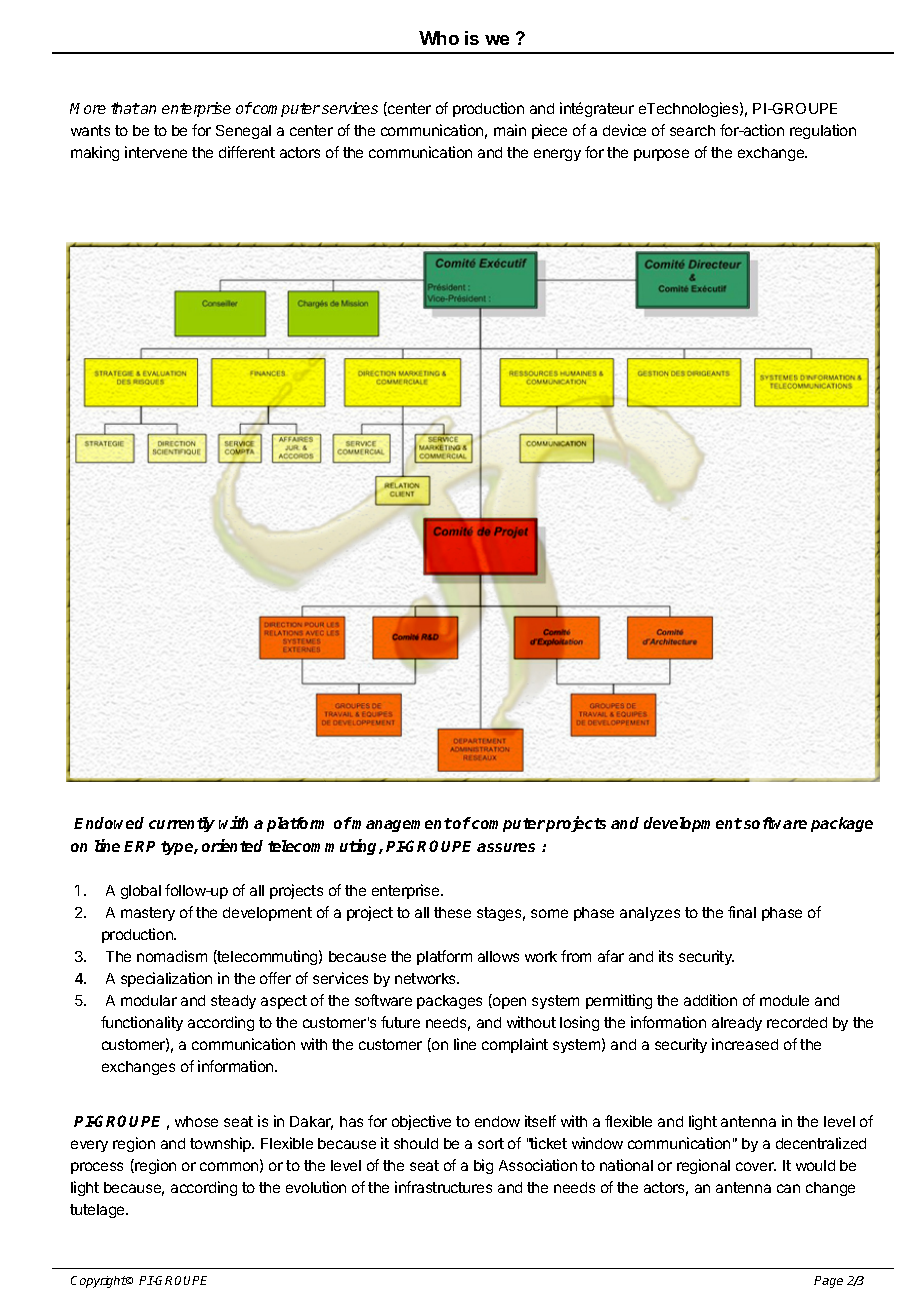 Image resolution: width=924 pixels, height=1308 pixels. What do you see at coordinates (742, 912) in the screenshot?
I see `final` at bounding box center [742, 912].
